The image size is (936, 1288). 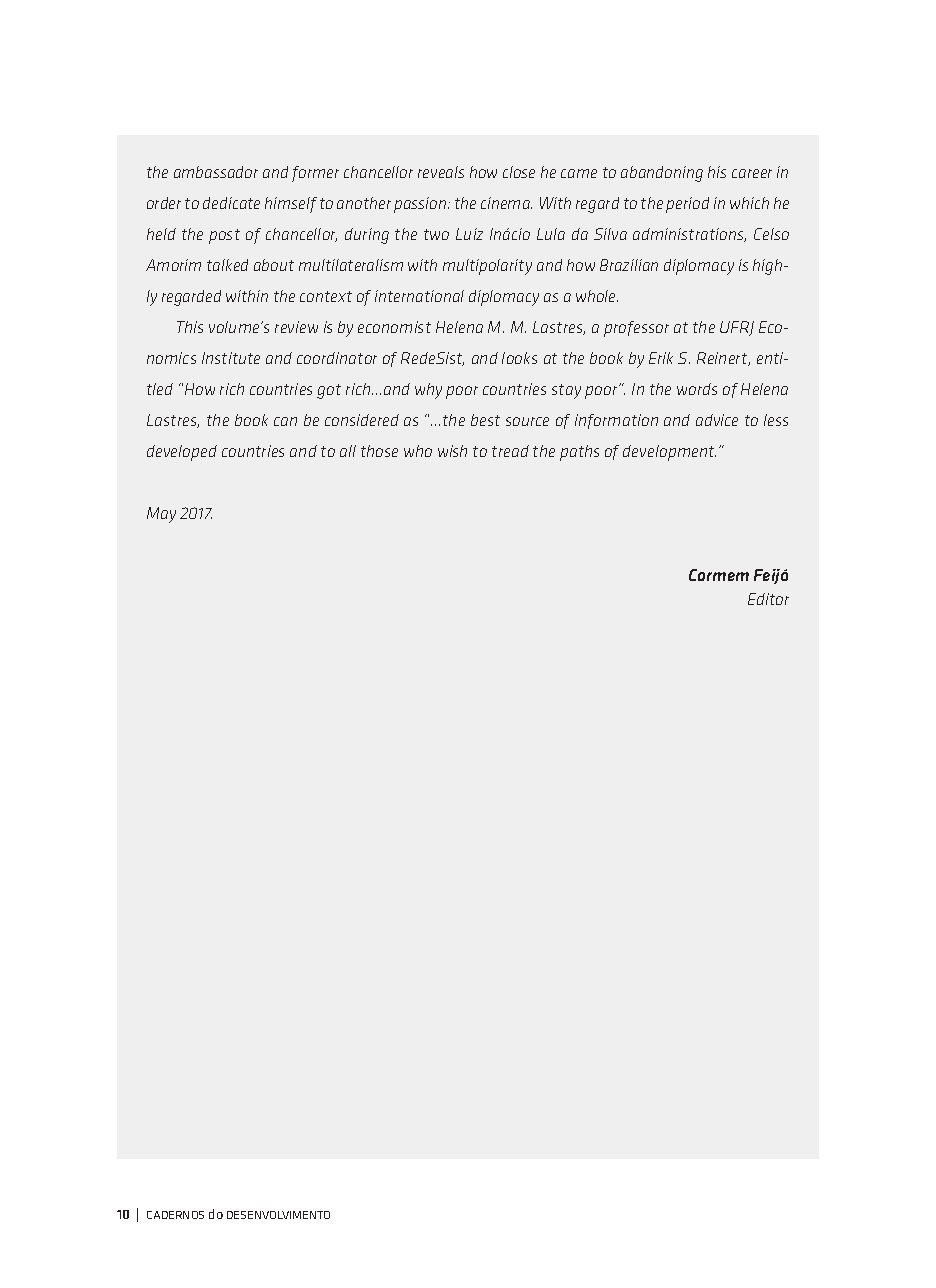 I want to click on multipolarity, so click(x=487, y=267).
